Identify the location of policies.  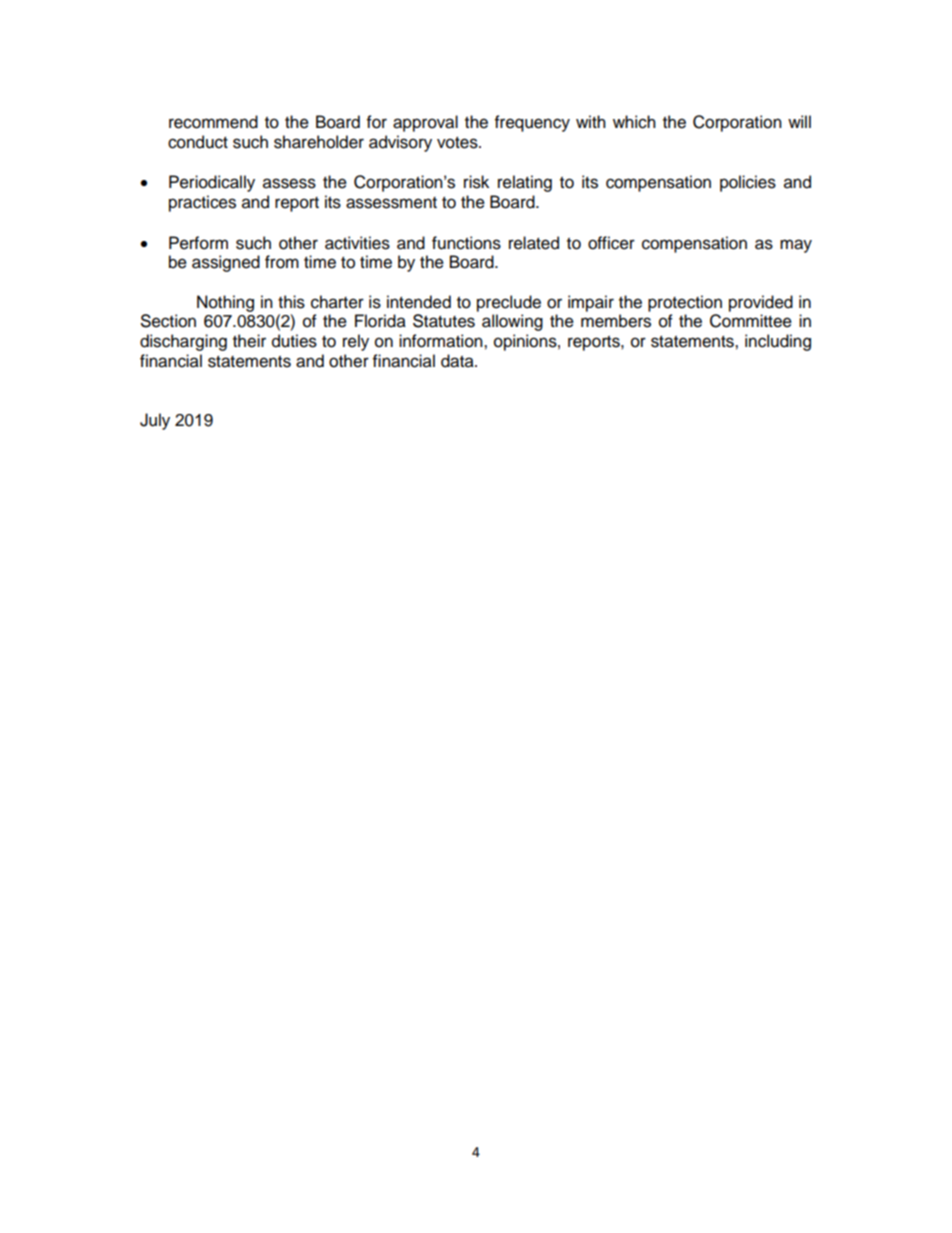
(748, 183).
